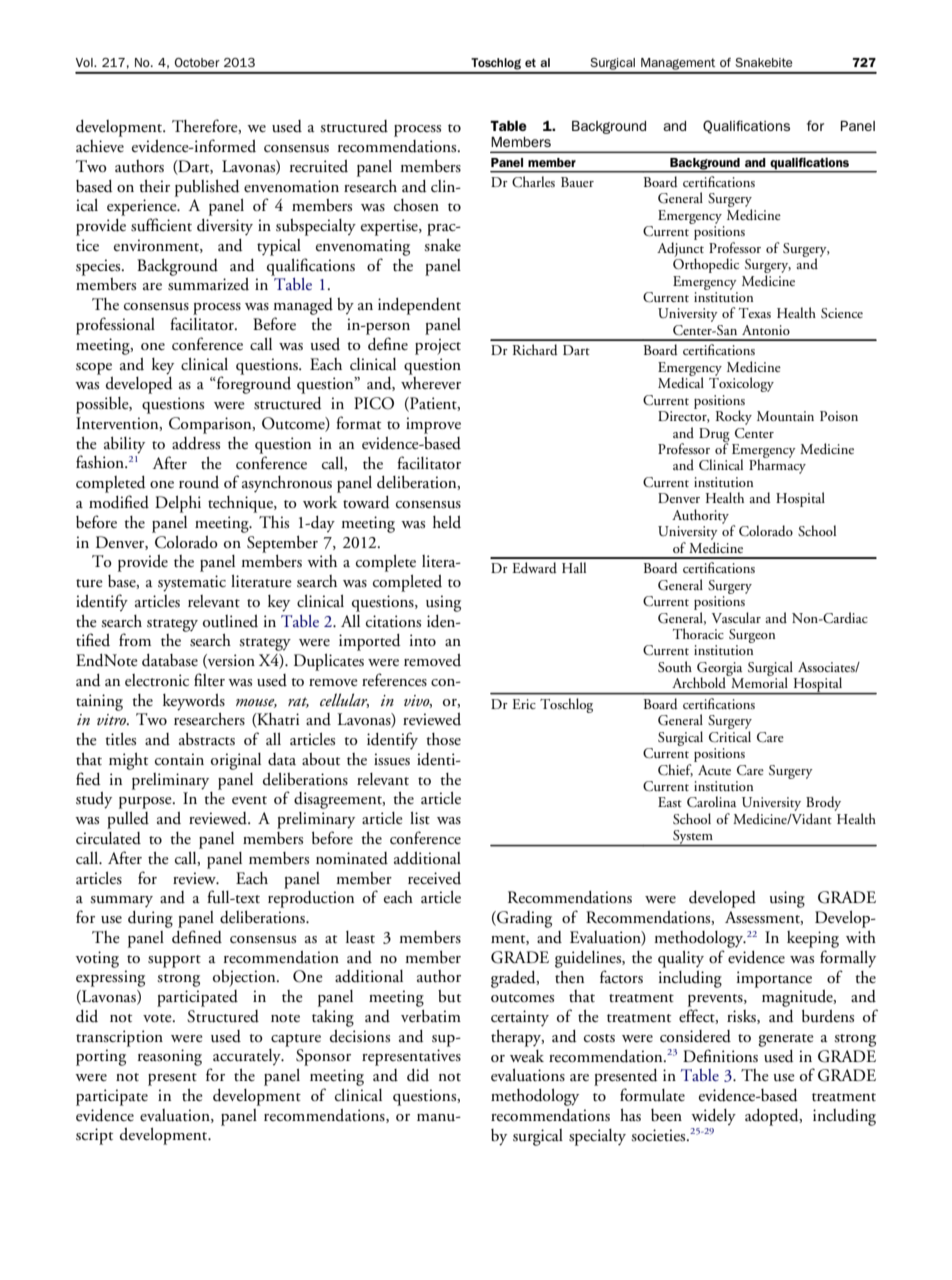  What do you see at coordinates (248, 1057) in the image?
I see `accurately` at bounding box center [248, 1057].
